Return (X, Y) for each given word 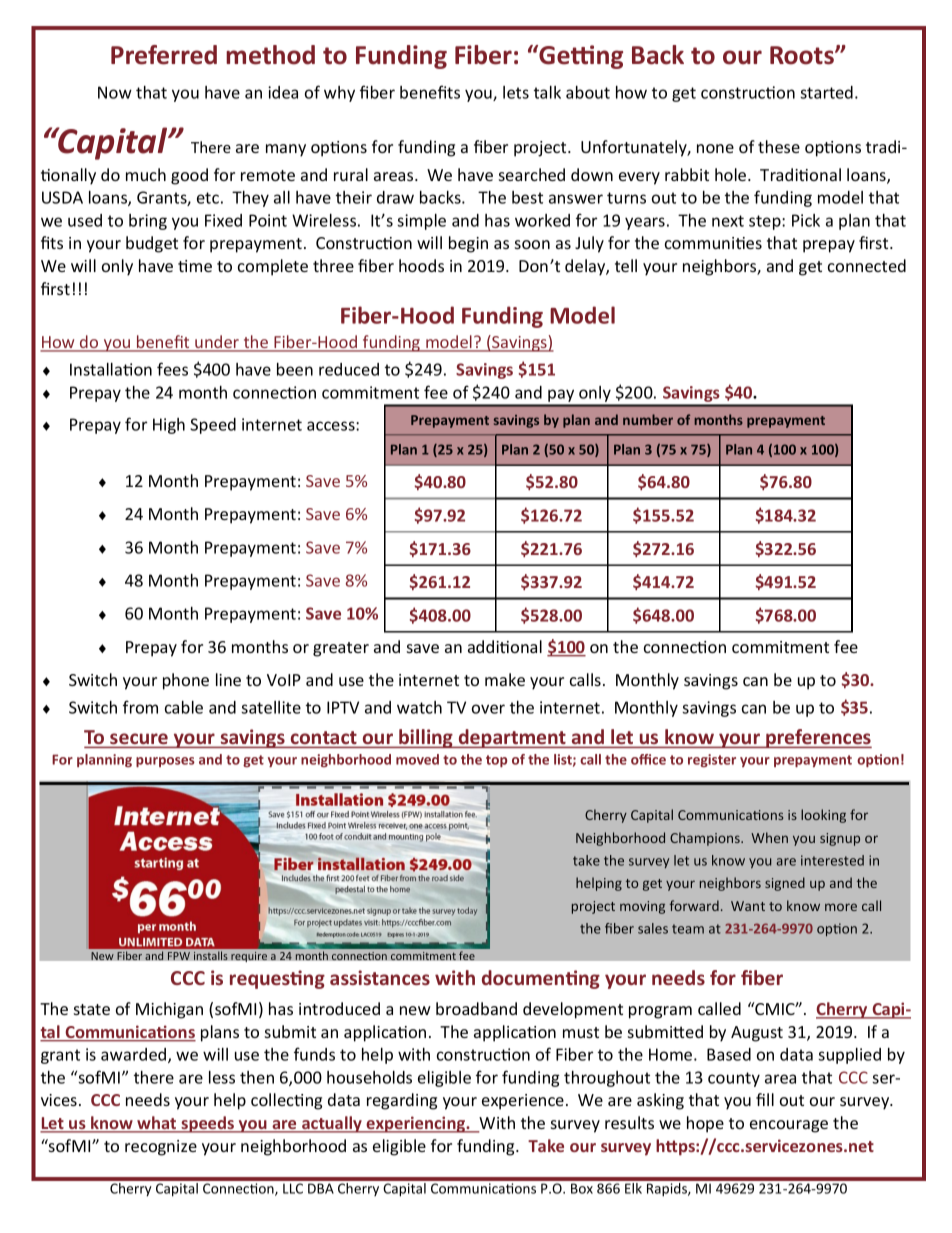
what (157, 1124)
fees (172, 369)
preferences (818, 738)
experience (523, 1102)
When (769, 837)
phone (186, 681)
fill (765, 1099)
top (496, 761)
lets (516, 92)
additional (505, 646)
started (826, 92)
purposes (165, 762)
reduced (349, 369)
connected (867, 265)
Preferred (164, 55)
